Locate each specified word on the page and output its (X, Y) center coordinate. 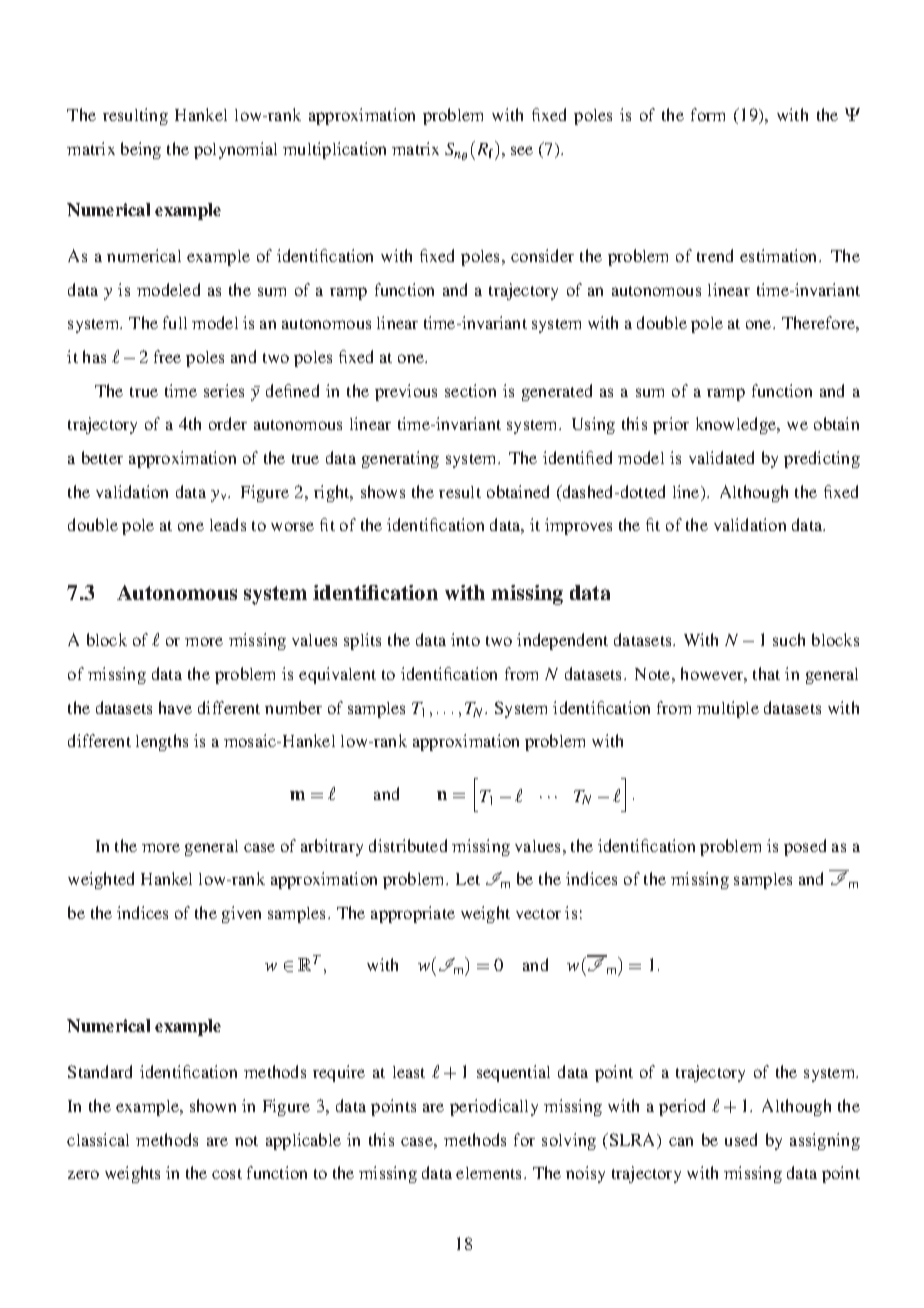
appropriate (413, 914)
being (141, 150)
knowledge (737, 425)
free (167, 356)
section (470, 390)
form (708, 114)
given (241, 914)
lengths (162, 742)
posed (805, 847)
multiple (728, 709)
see (522, 150)
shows (383, 491)
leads (228, 524)
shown (213, 1105)
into (465, 639)
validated (721, 457)
